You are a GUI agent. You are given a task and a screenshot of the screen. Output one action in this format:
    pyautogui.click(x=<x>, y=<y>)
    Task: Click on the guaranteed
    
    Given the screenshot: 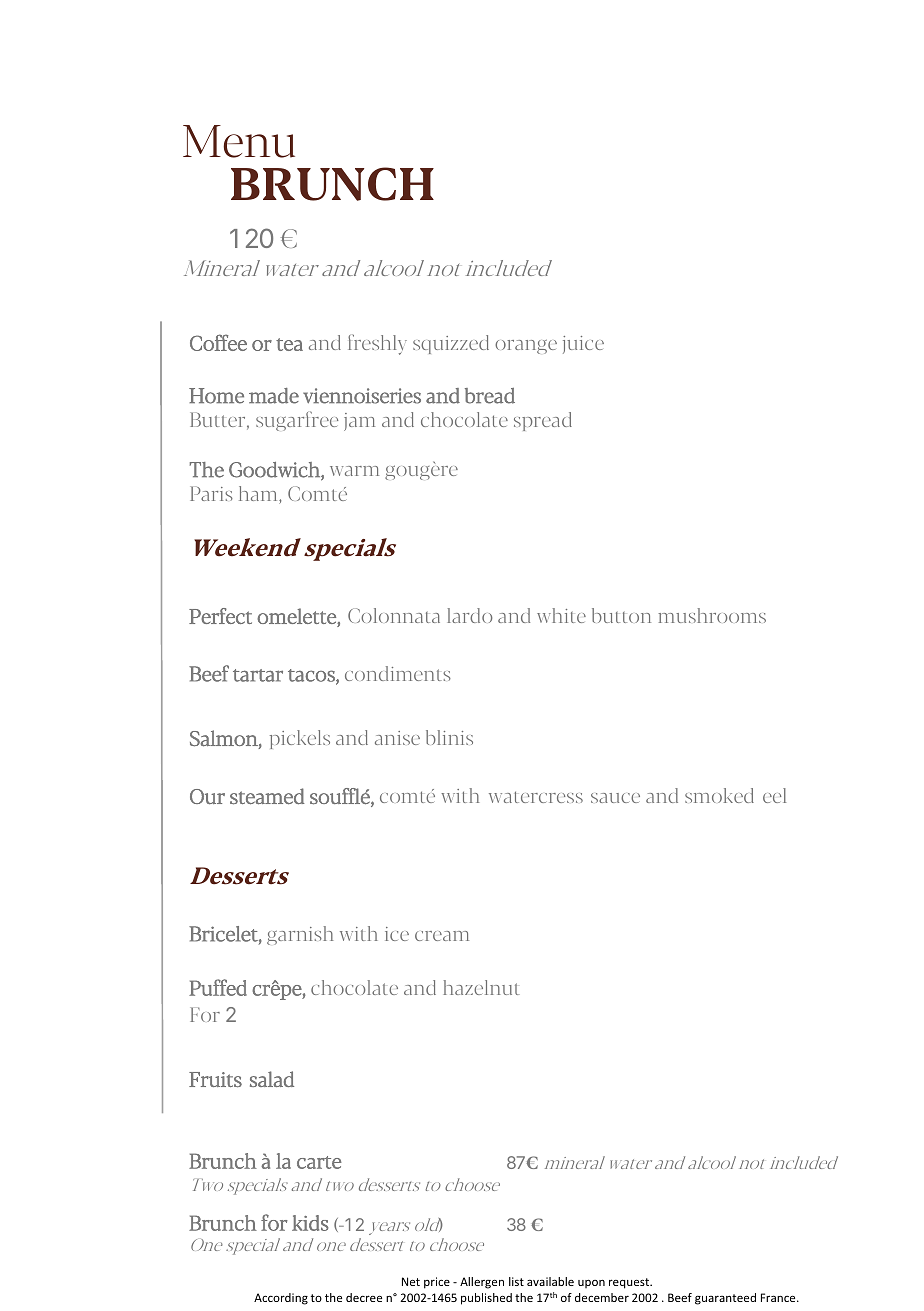 What is the action you would take?
    pyautogui.click(x=725, y=1299)
